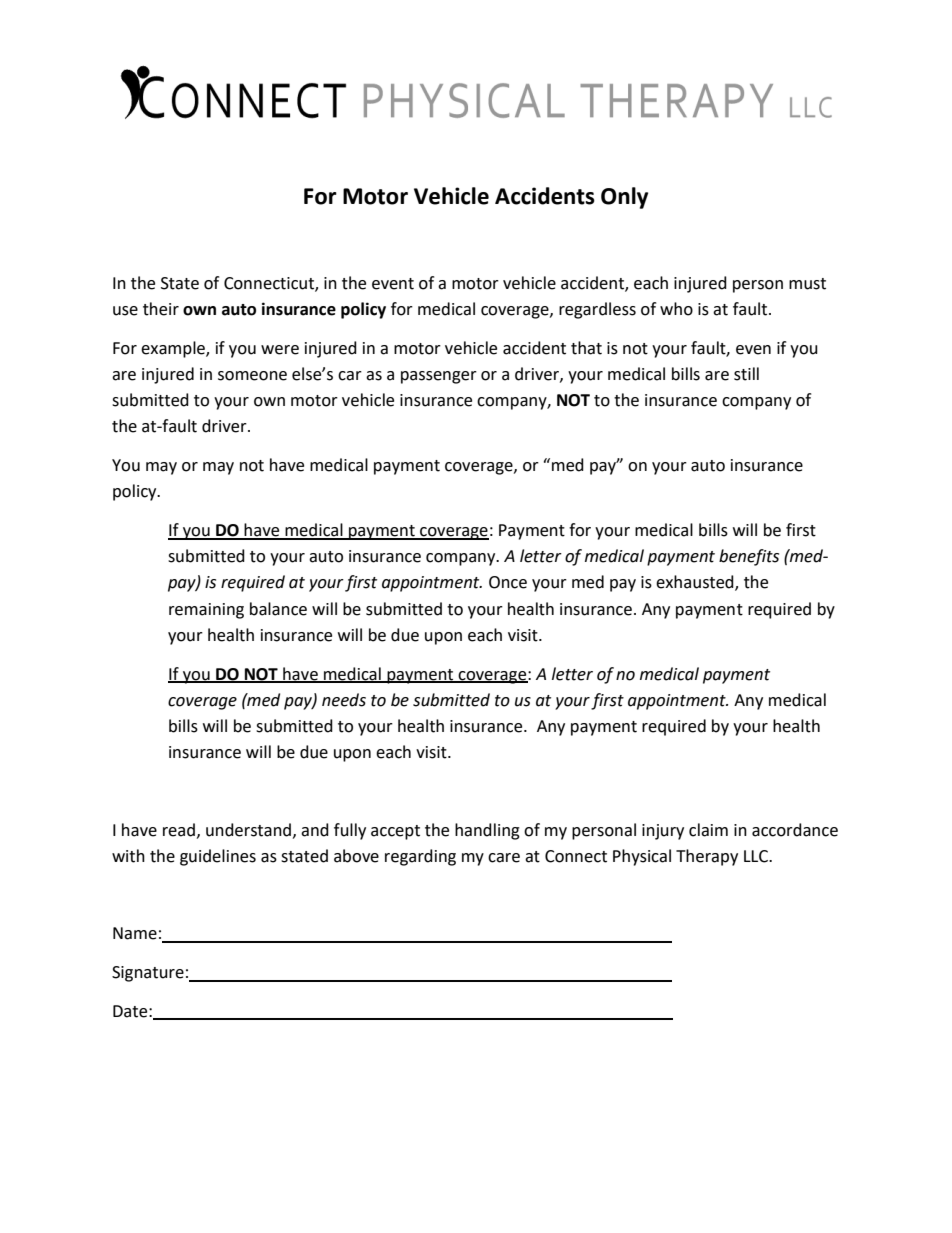 The width and height of the screenshot is (952, 1233). I want to click on must, so click(807, 284).
